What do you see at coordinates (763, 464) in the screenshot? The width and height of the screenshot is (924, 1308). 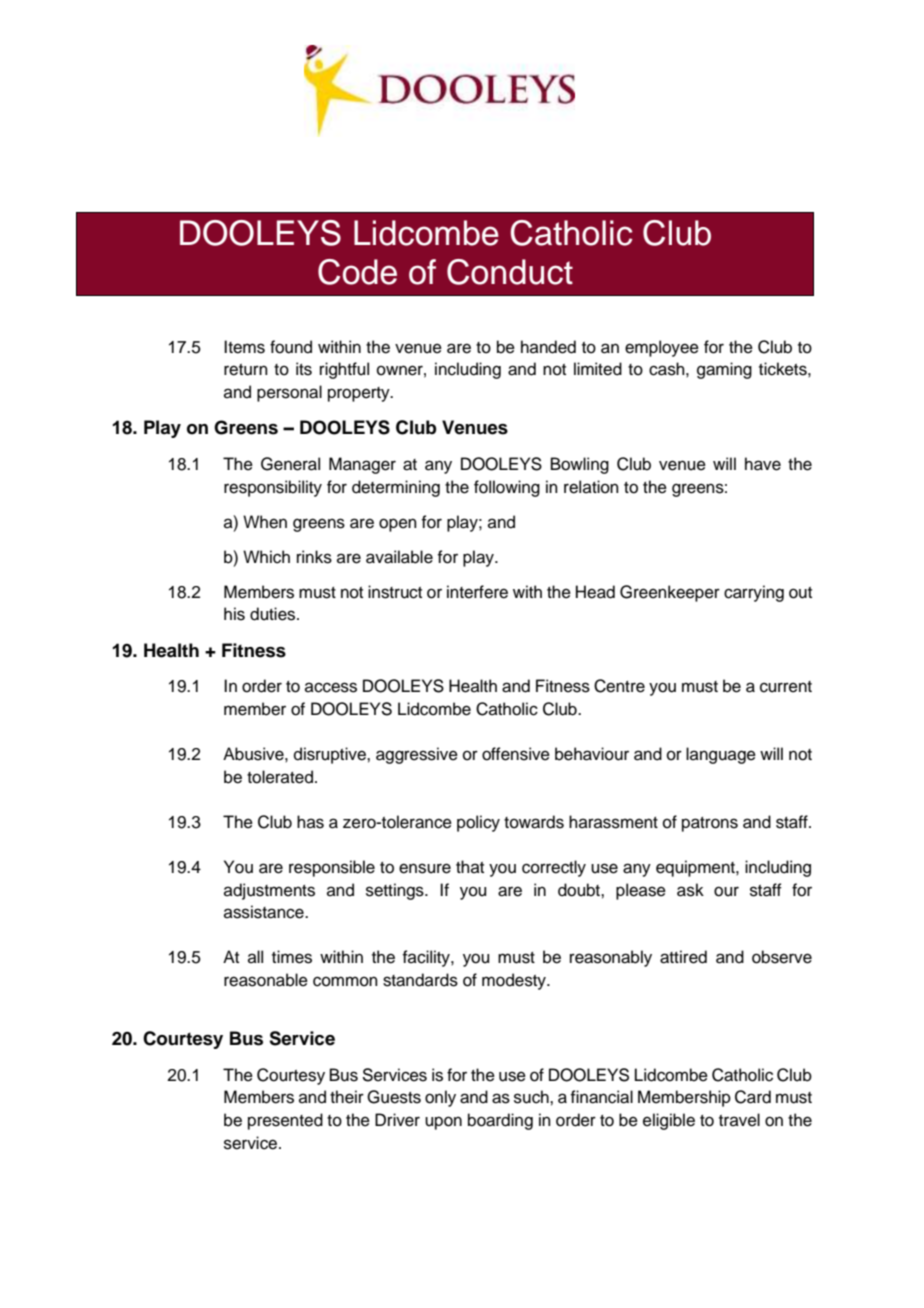 I see `have` at bounding box center [763, 464].
